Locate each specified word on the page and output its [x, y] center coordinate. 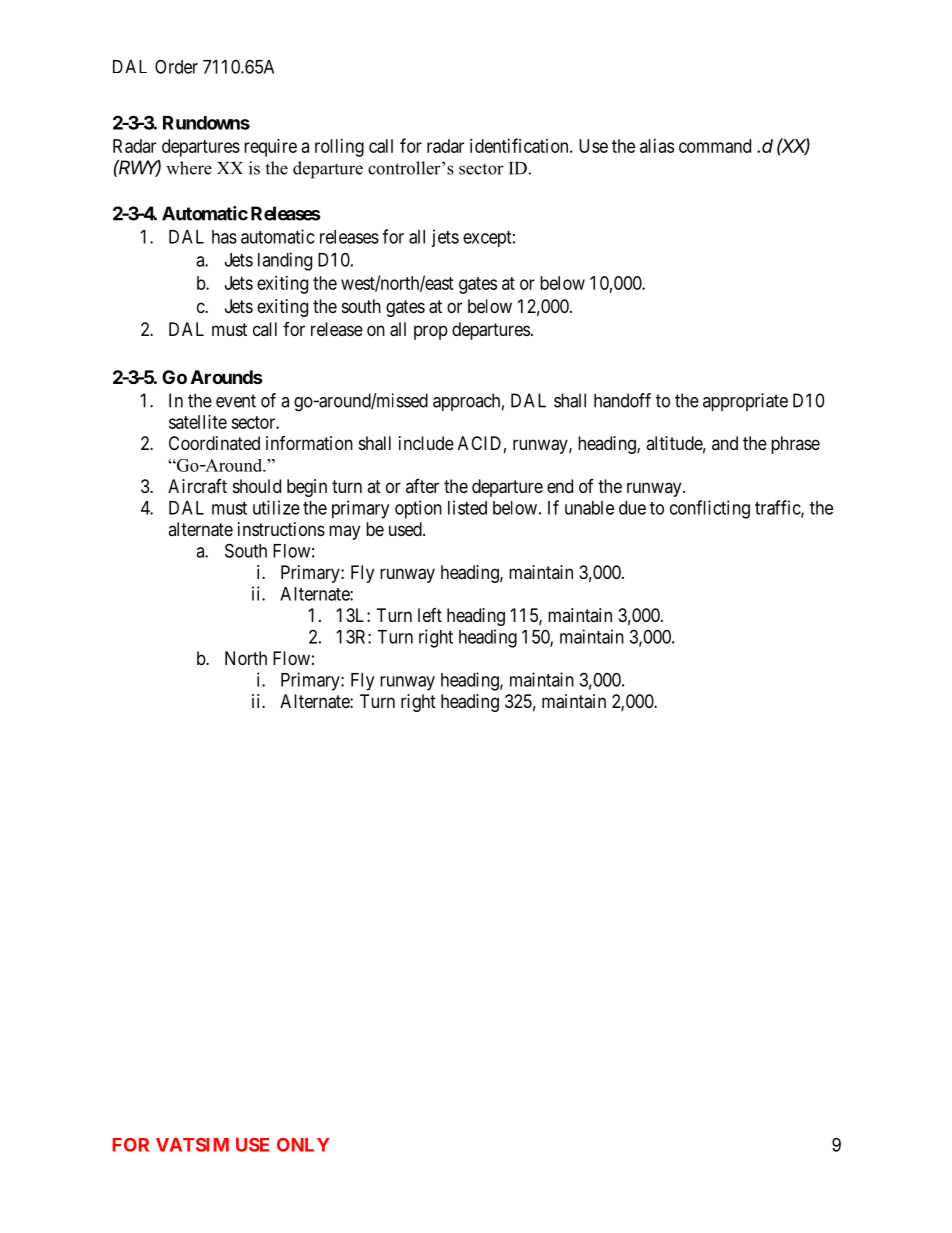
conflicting [710, 509]
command [715, 146]
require [270, 148]
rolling [339, 148]
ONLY [303, 1145]
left [430, 615]
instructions [281, 529]
